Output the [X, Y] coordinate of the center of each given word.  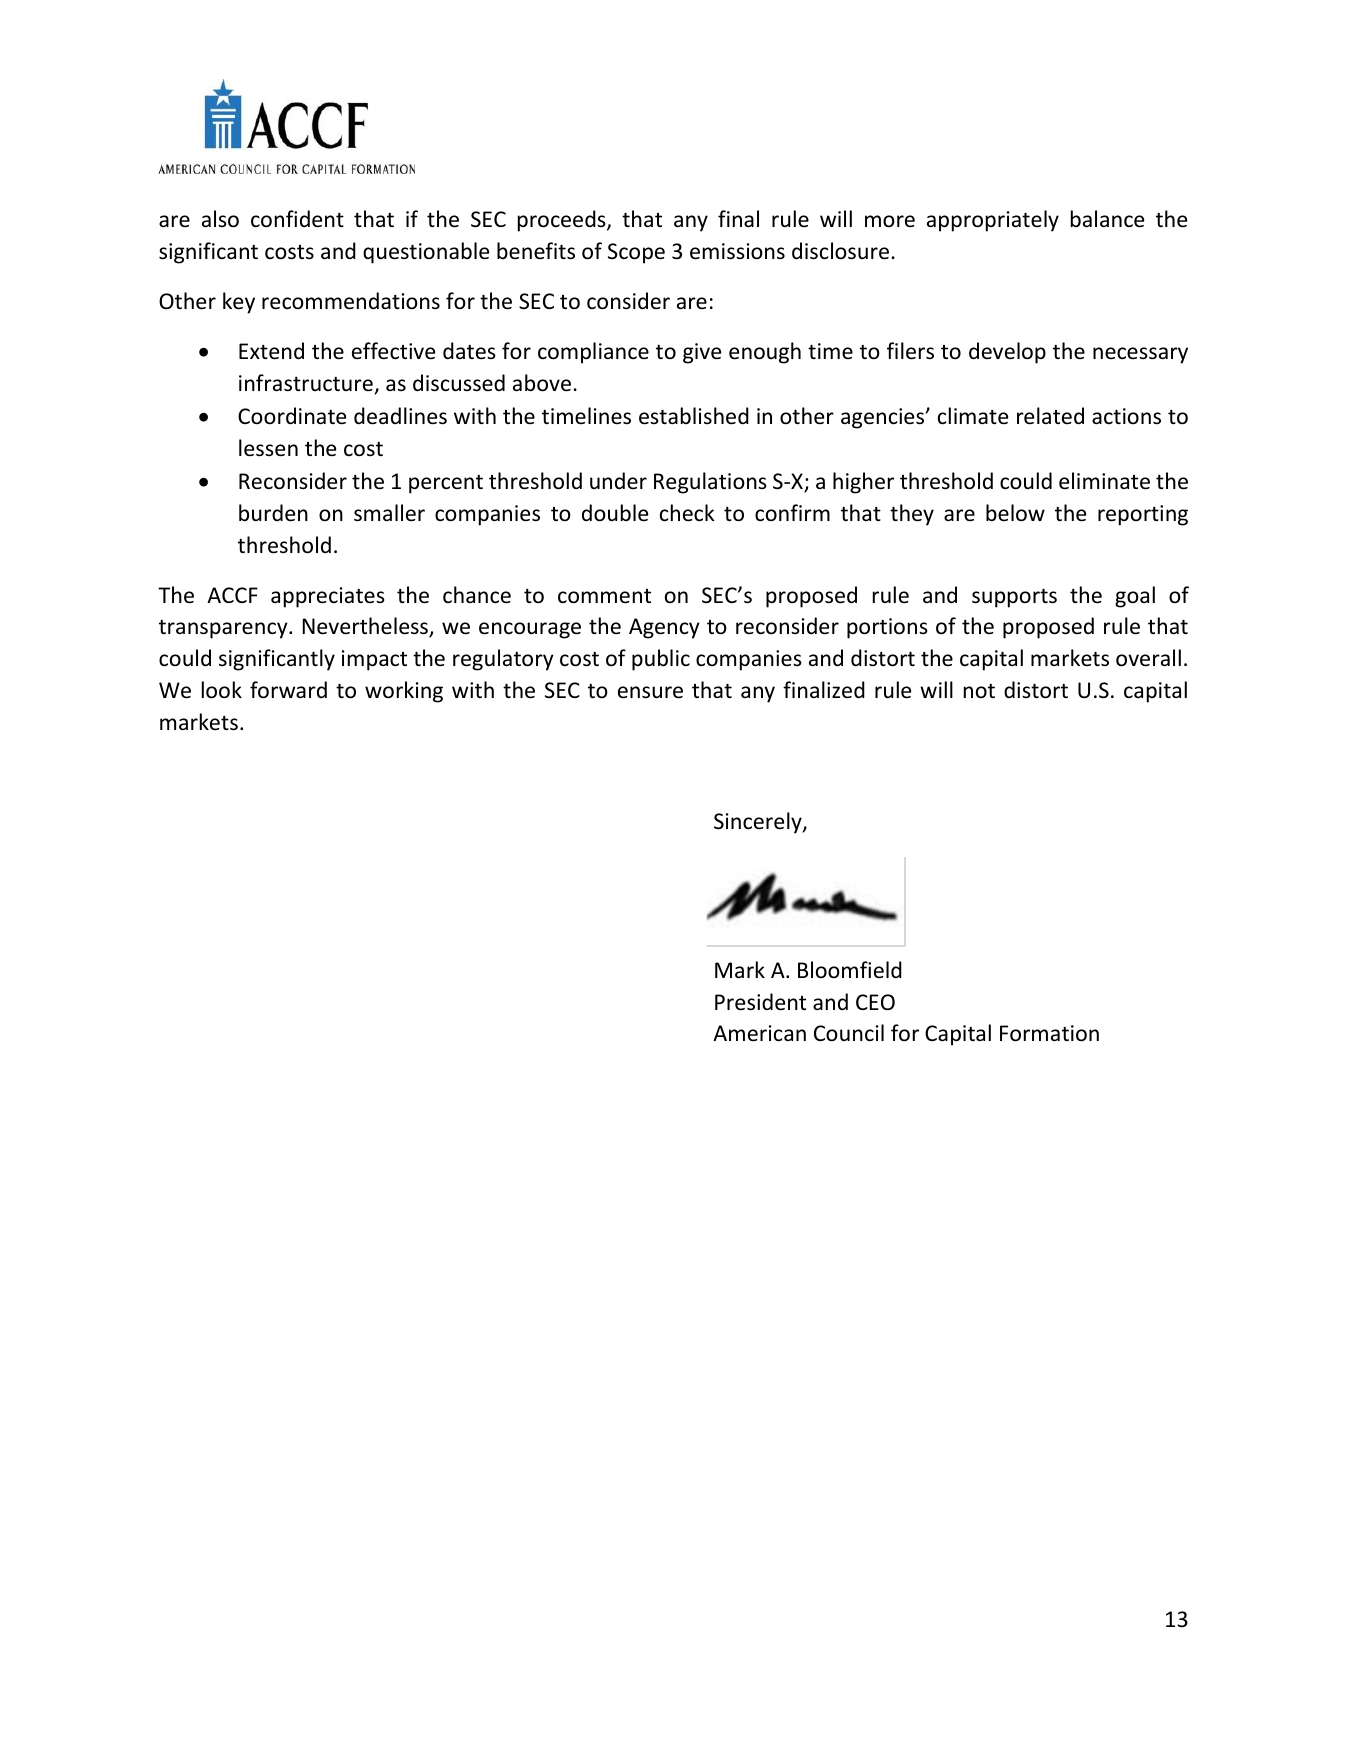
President [760, 1002]
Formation [1049, 1033]
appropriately [993, 221]
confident [297, 219]
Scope [636, 253]
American [759, 1033]
